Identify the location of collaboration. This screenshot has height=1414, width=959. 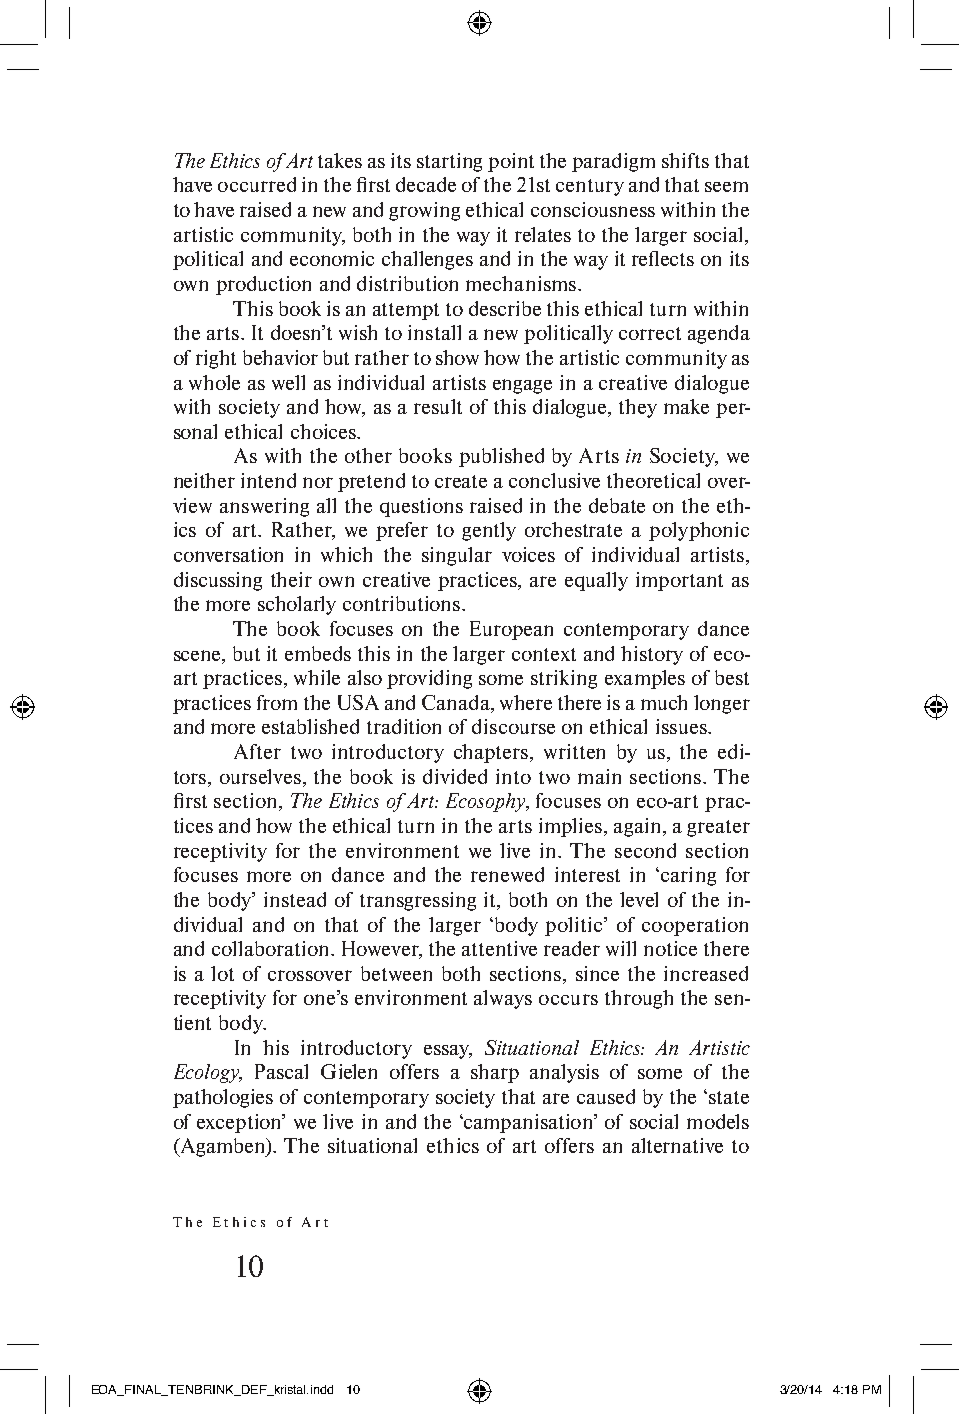
(272, 948).
